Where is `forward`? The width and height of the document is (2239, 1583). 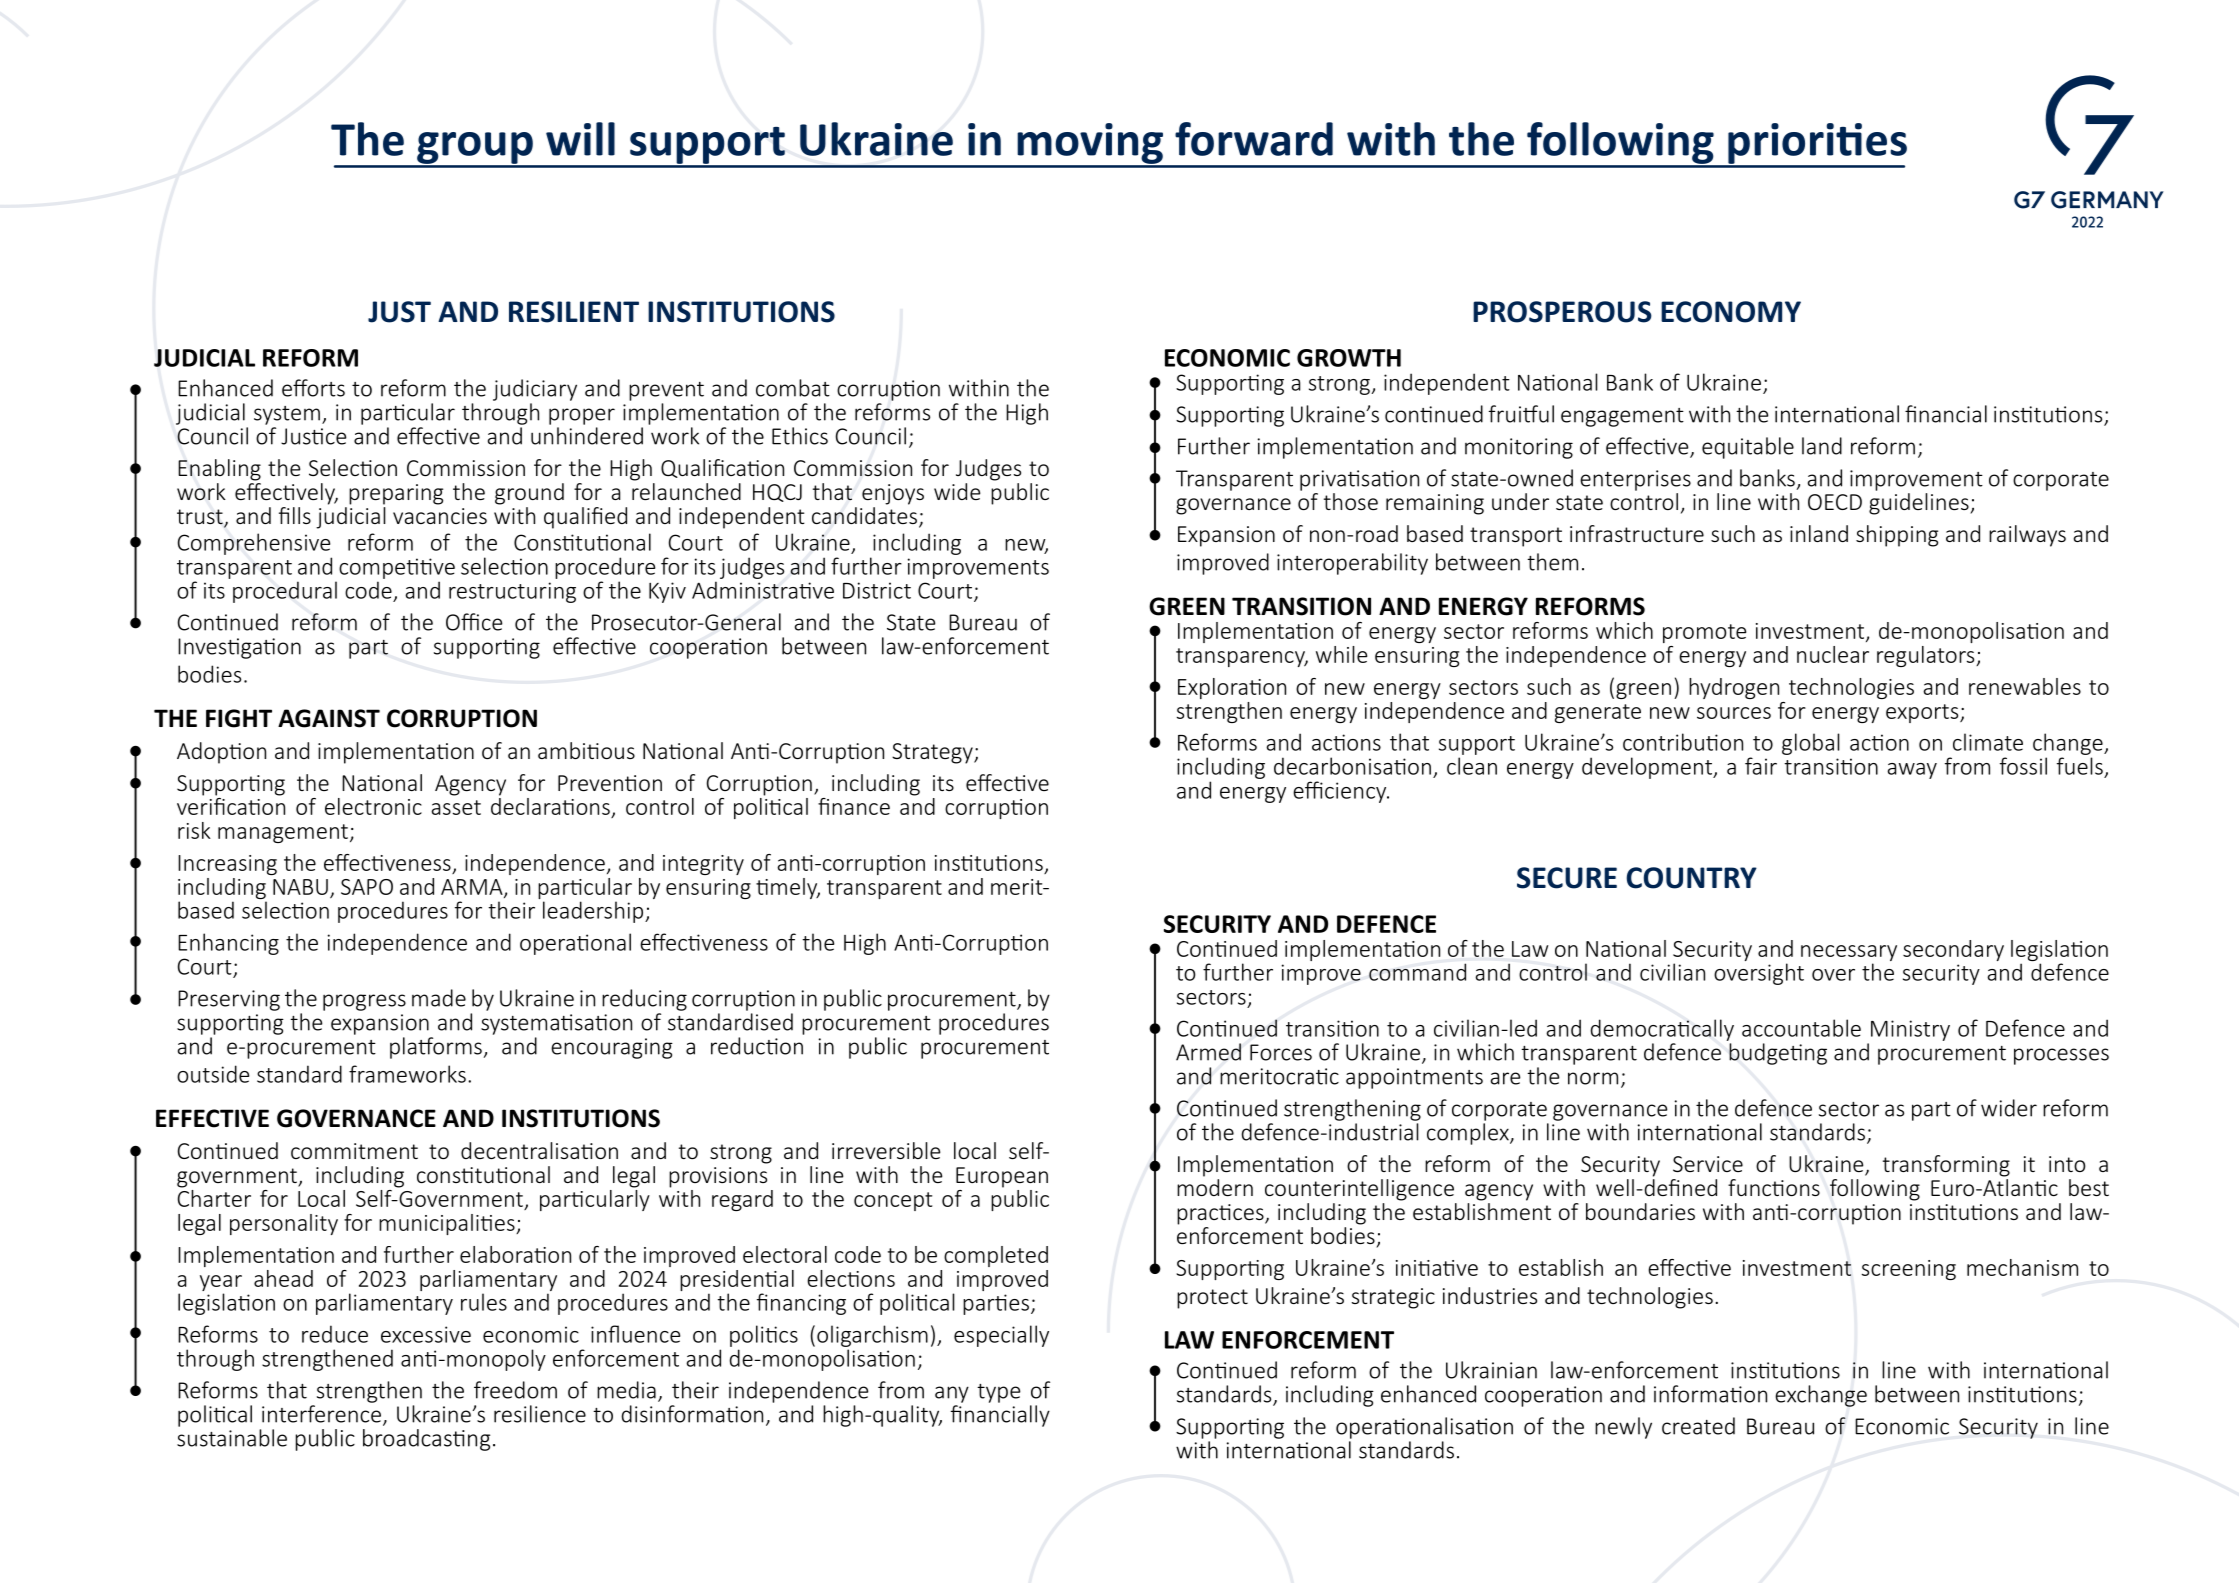 forward is located at coordinates (1254, 139).
